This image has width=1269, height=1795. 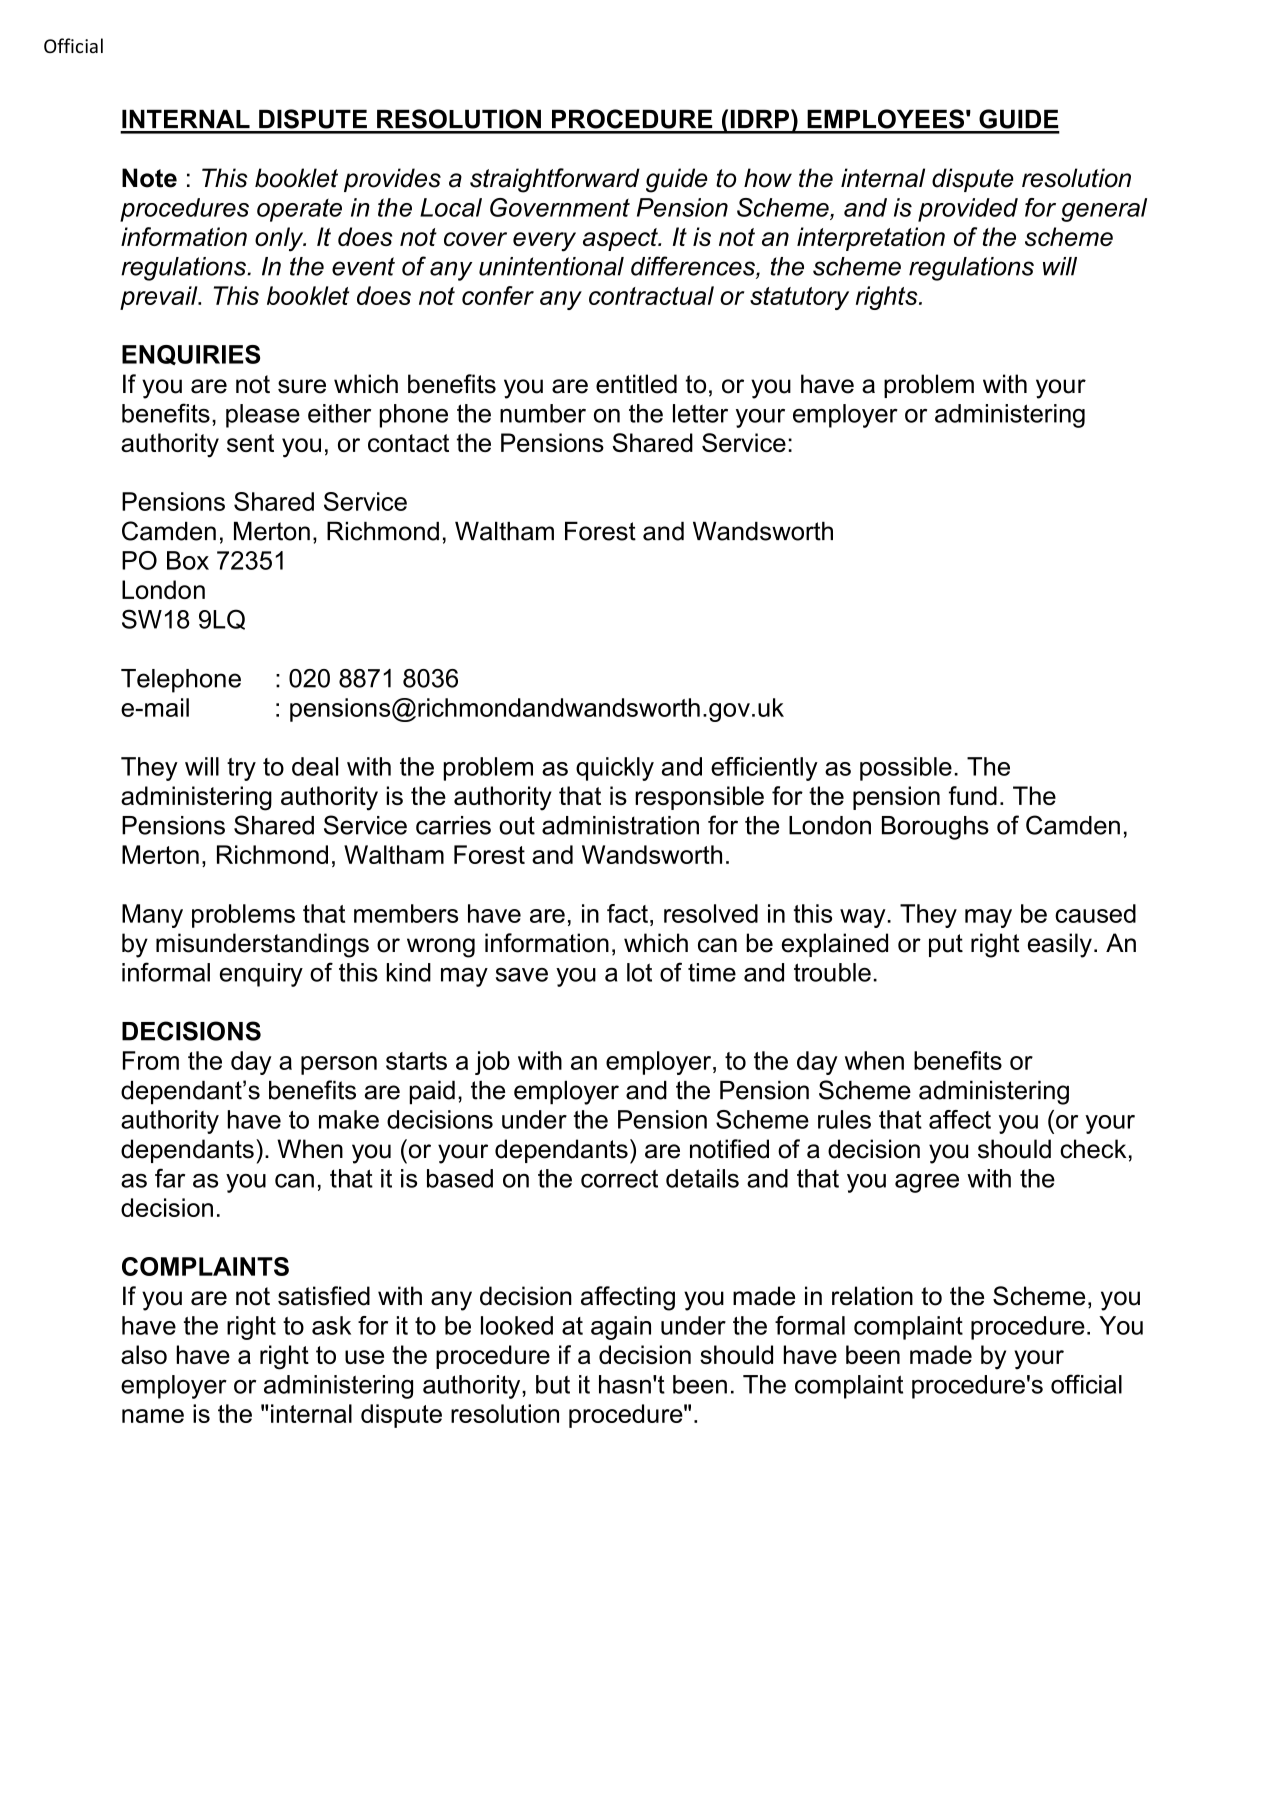 I want to click on fund, so click(x=973, y=795).
